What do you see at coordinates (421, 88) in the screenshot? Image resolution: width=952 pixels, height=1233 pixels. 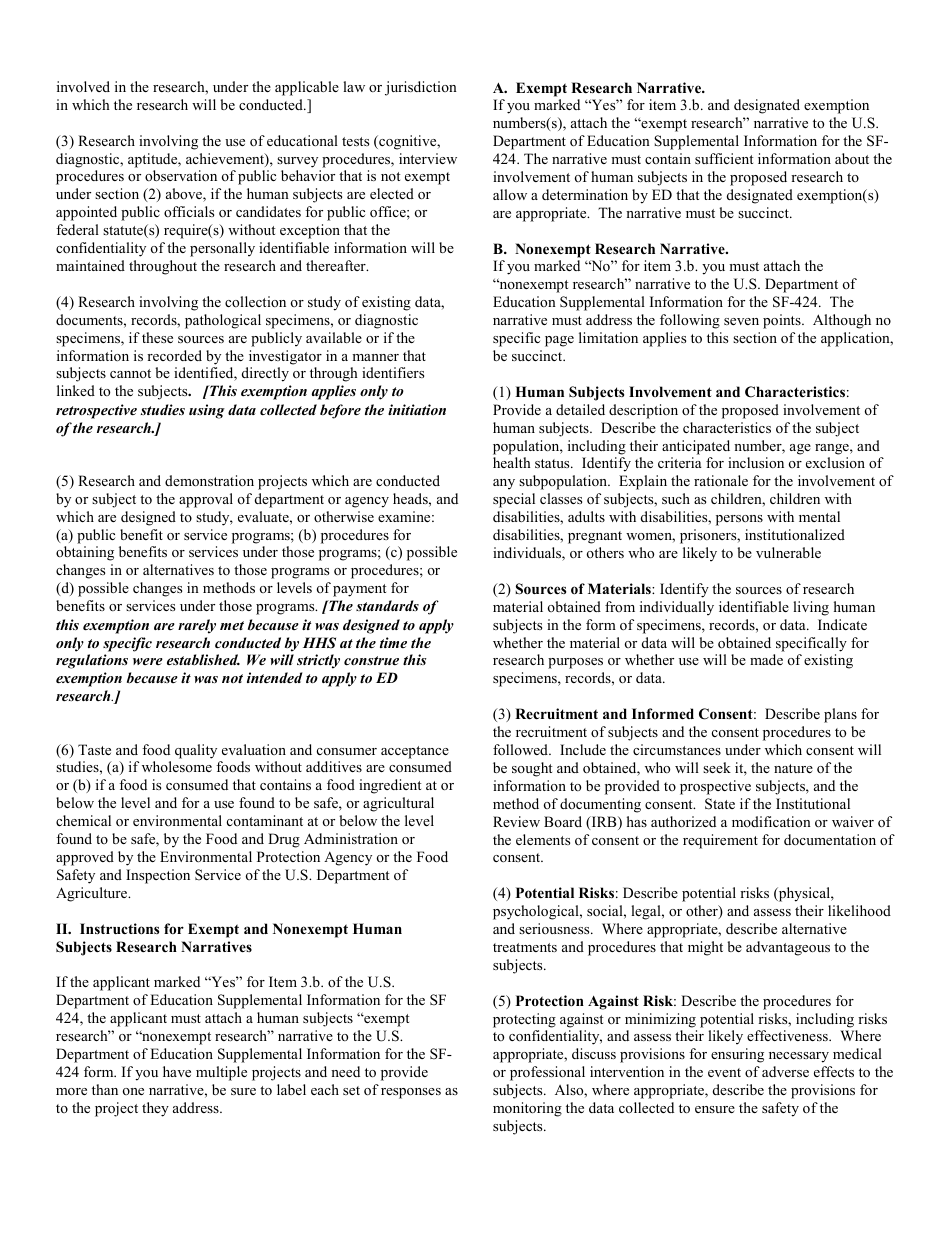 I see `jurisdiction` at bounding box center [421, 88].
